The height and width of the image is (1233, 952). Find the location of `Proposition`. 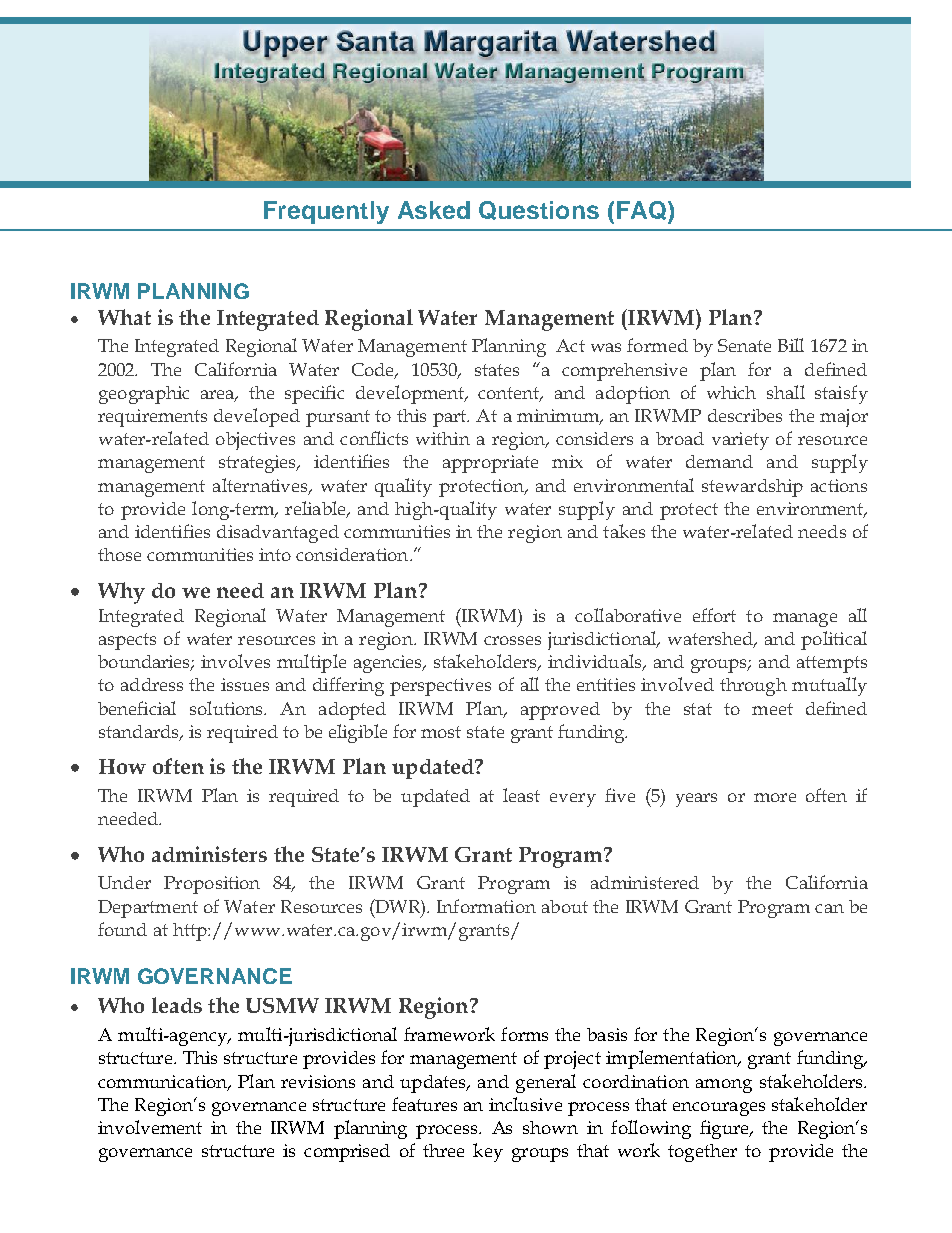

Proposition is located at coordinates (212, 885).
